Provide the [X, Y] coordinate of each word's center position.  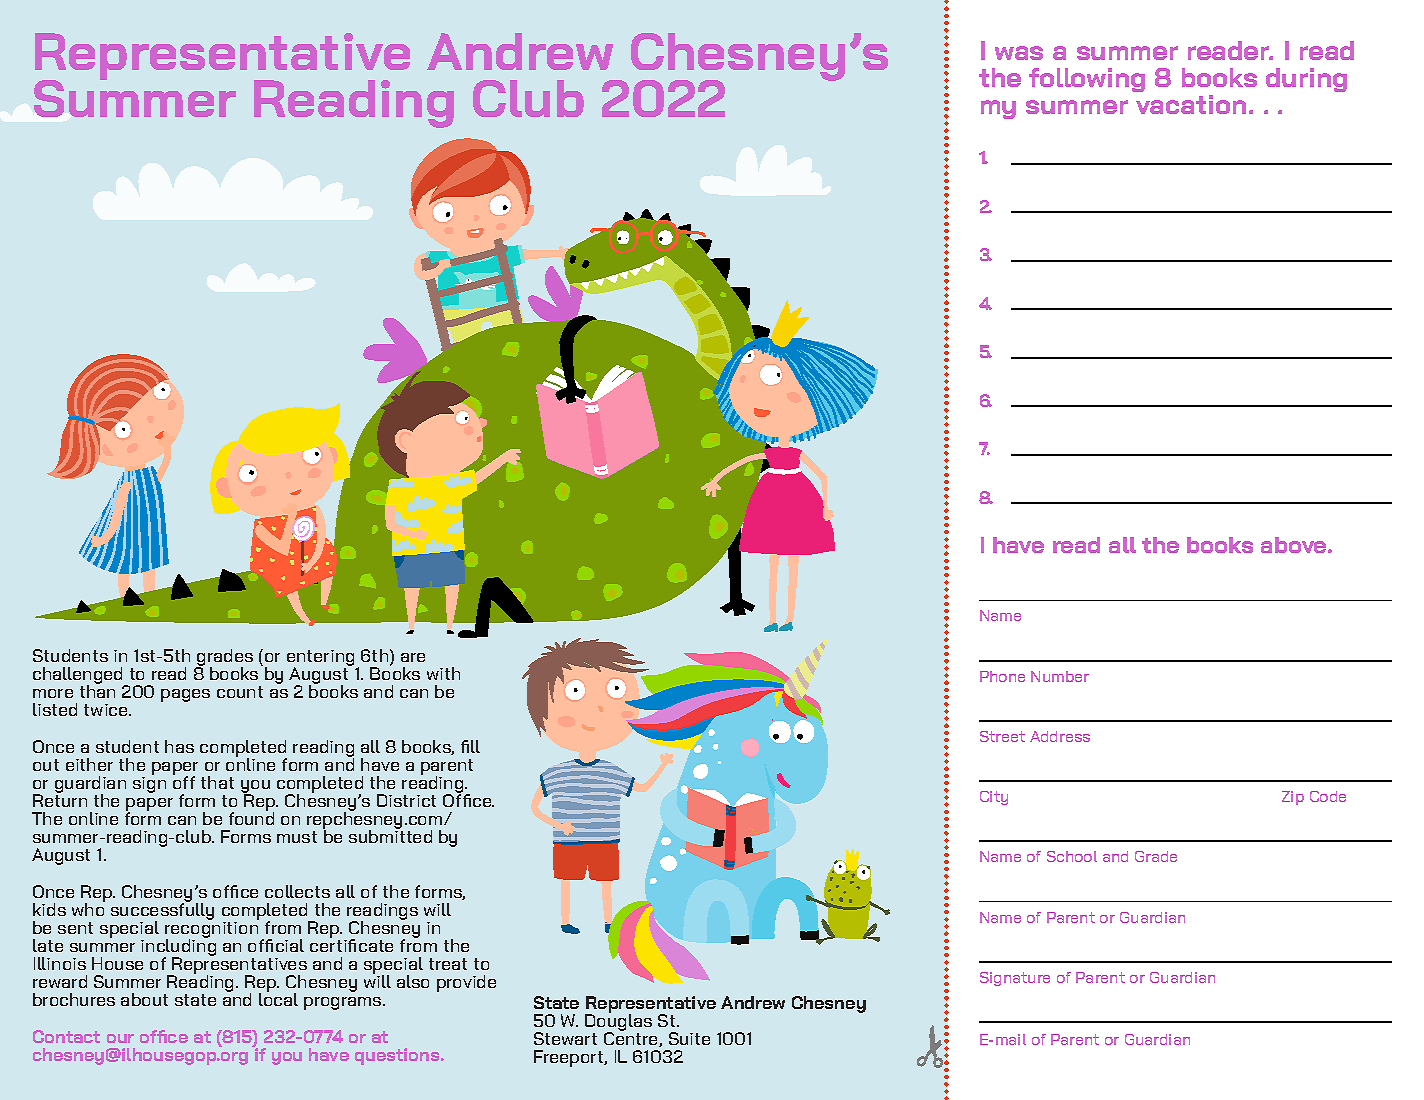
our [120, 1038]
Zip [1293, 798]
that [217, 782]
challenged [79, 676]
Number [1060, 676]
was [1019, 53]
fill [470, 746]
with [443, 673]
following [1087, 80]
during [1306, 80]
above [1295, 545]
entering [320, 659]
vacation [1191, 104]
